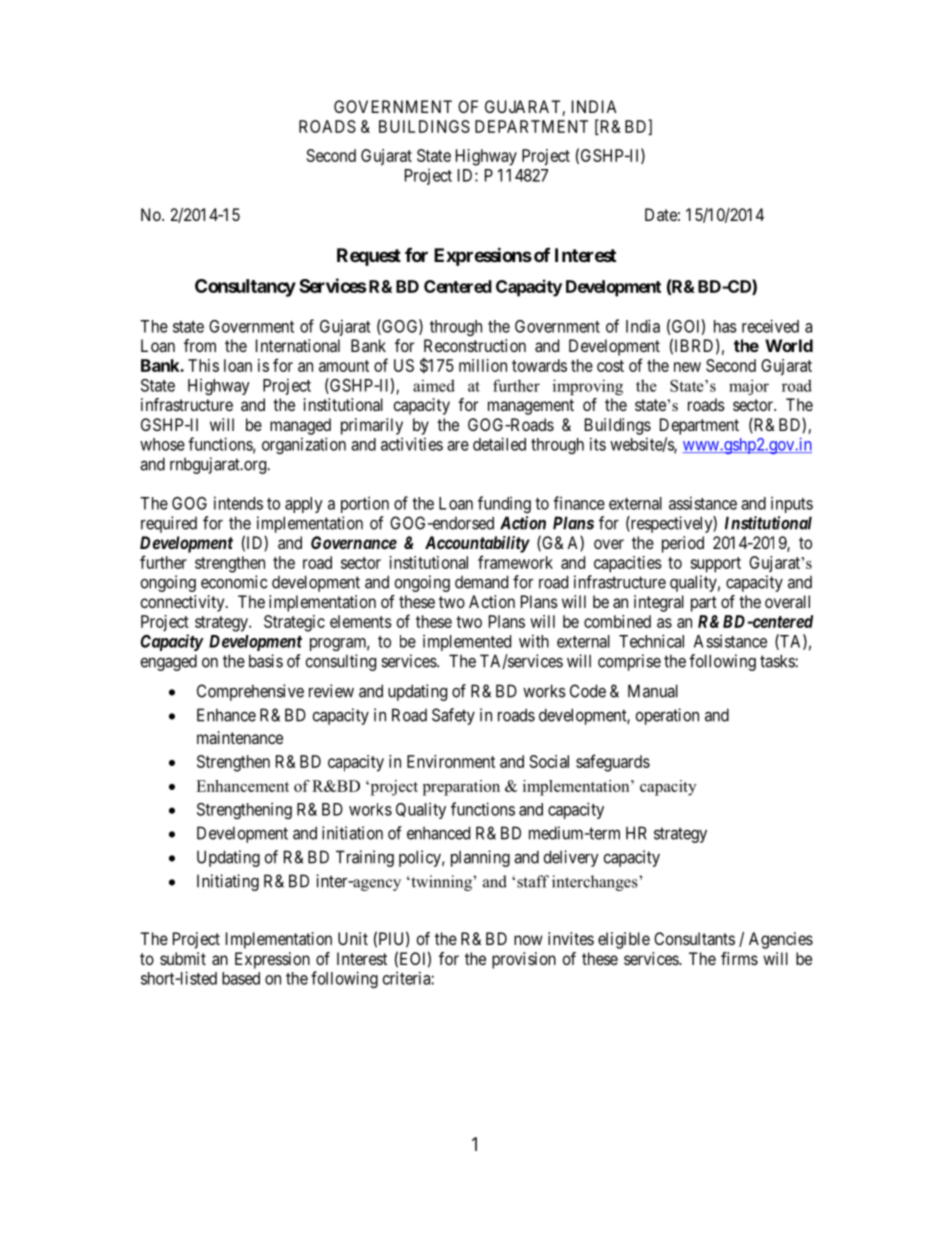 This screenshot has height=1233, width=952. What do you see at coordinates (504, 504) in the screenshot?
I see `funding` at bounding box center [504, 504].
